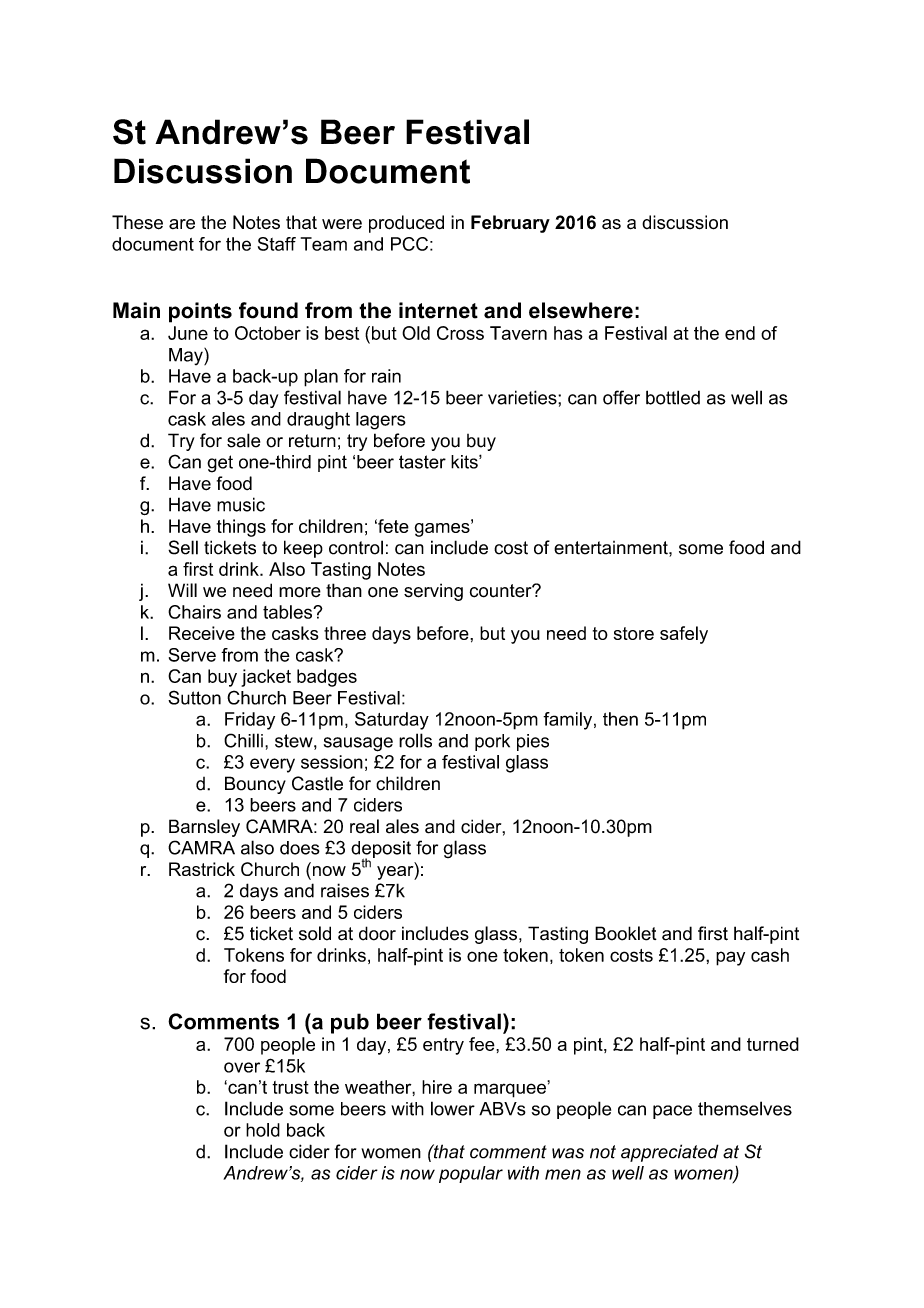 This page has width=924, height=1308. Describe the element at coordinates (377, 933) in the page. I see `door` at that location.
